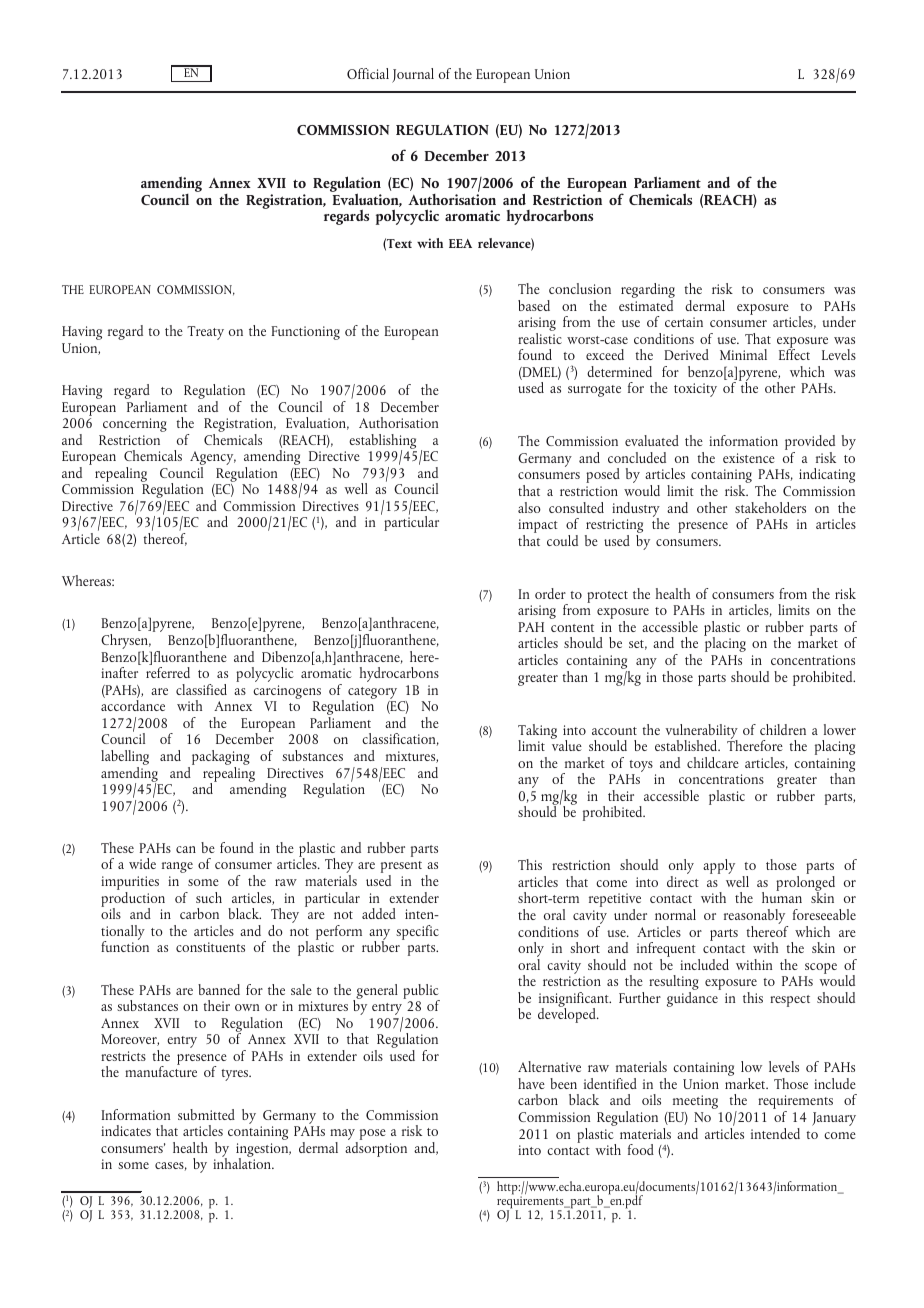  Describe the element at coordinates (531, 1083) in the screenshot. I see `have` at that location.
